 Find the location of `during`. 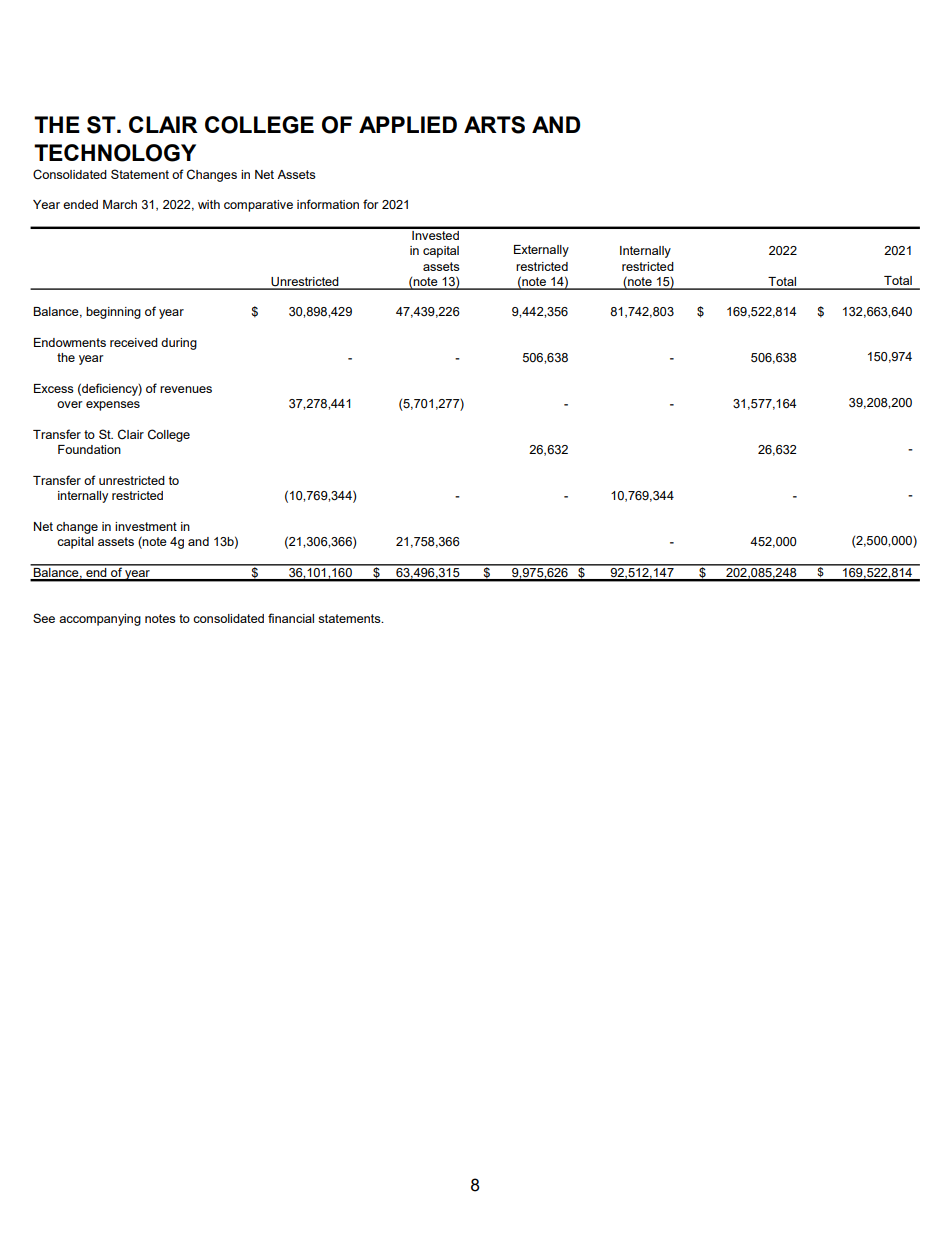

during is located at coordinates (179, 344).
